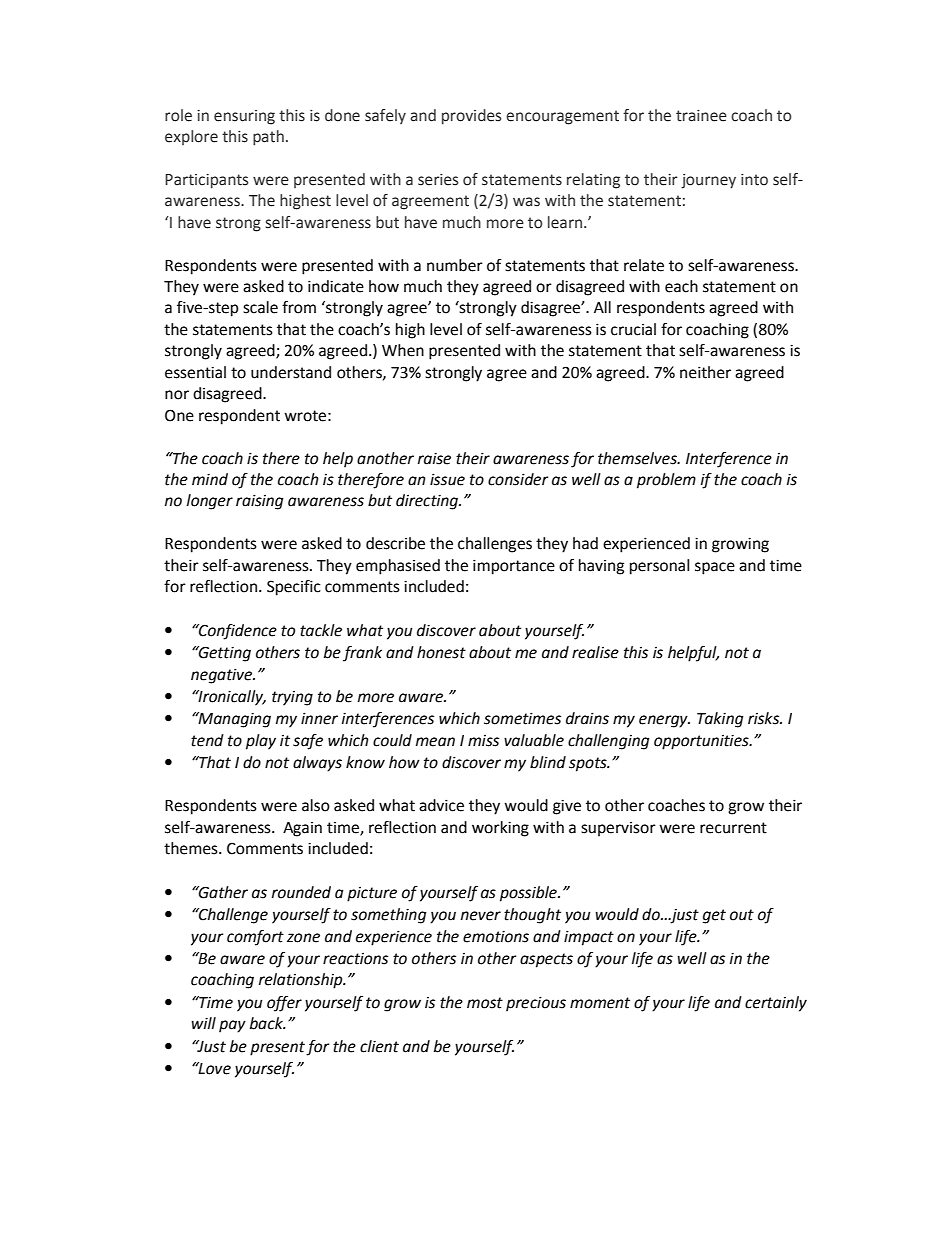  What do you see at coordinates (666, 481) in the screenshot?
I see `problem` at bounding box center [666, 481].
